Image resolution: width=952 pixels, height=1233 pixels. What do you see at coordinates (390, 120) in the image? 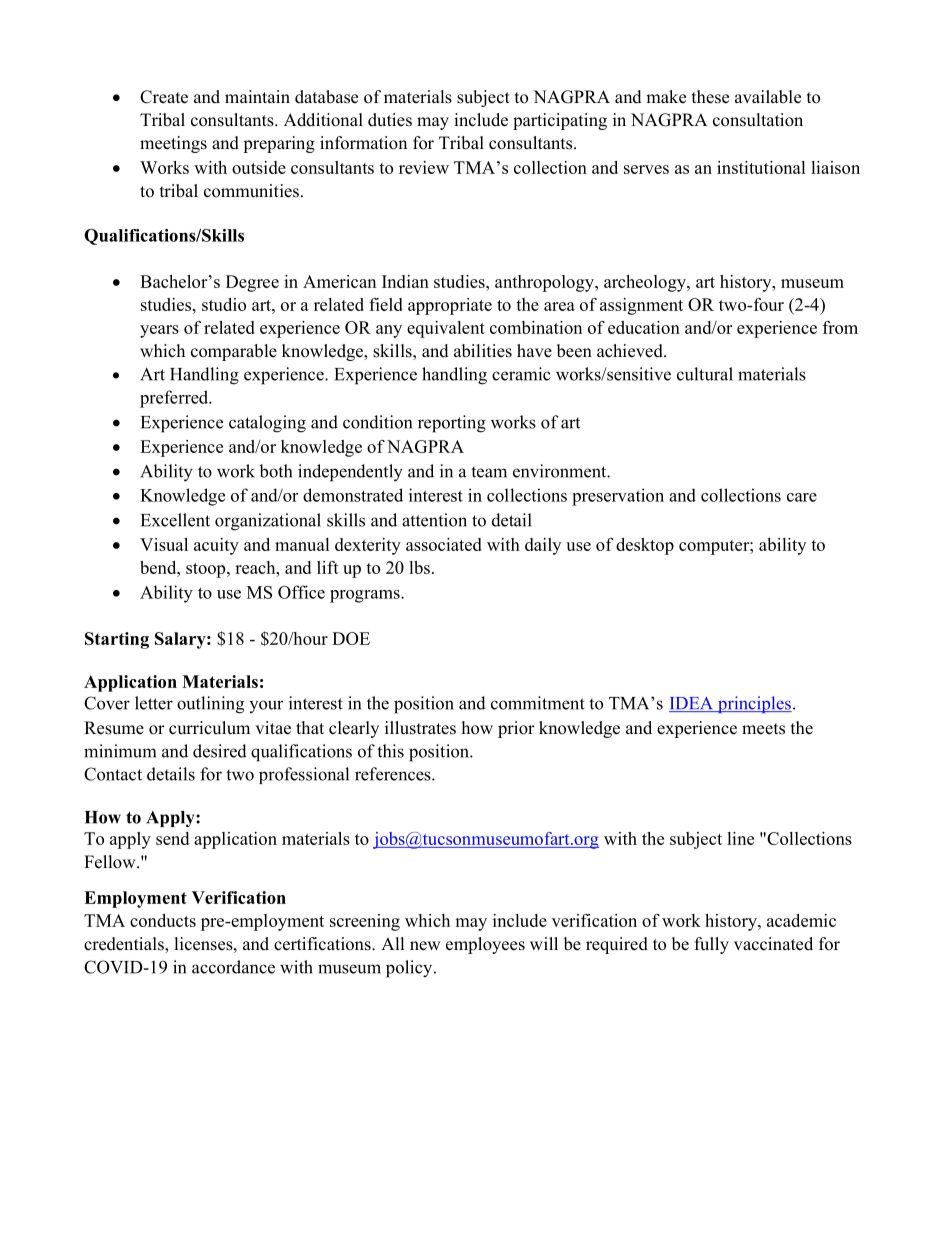
I see `duties` at bounding box center [390, 120].
